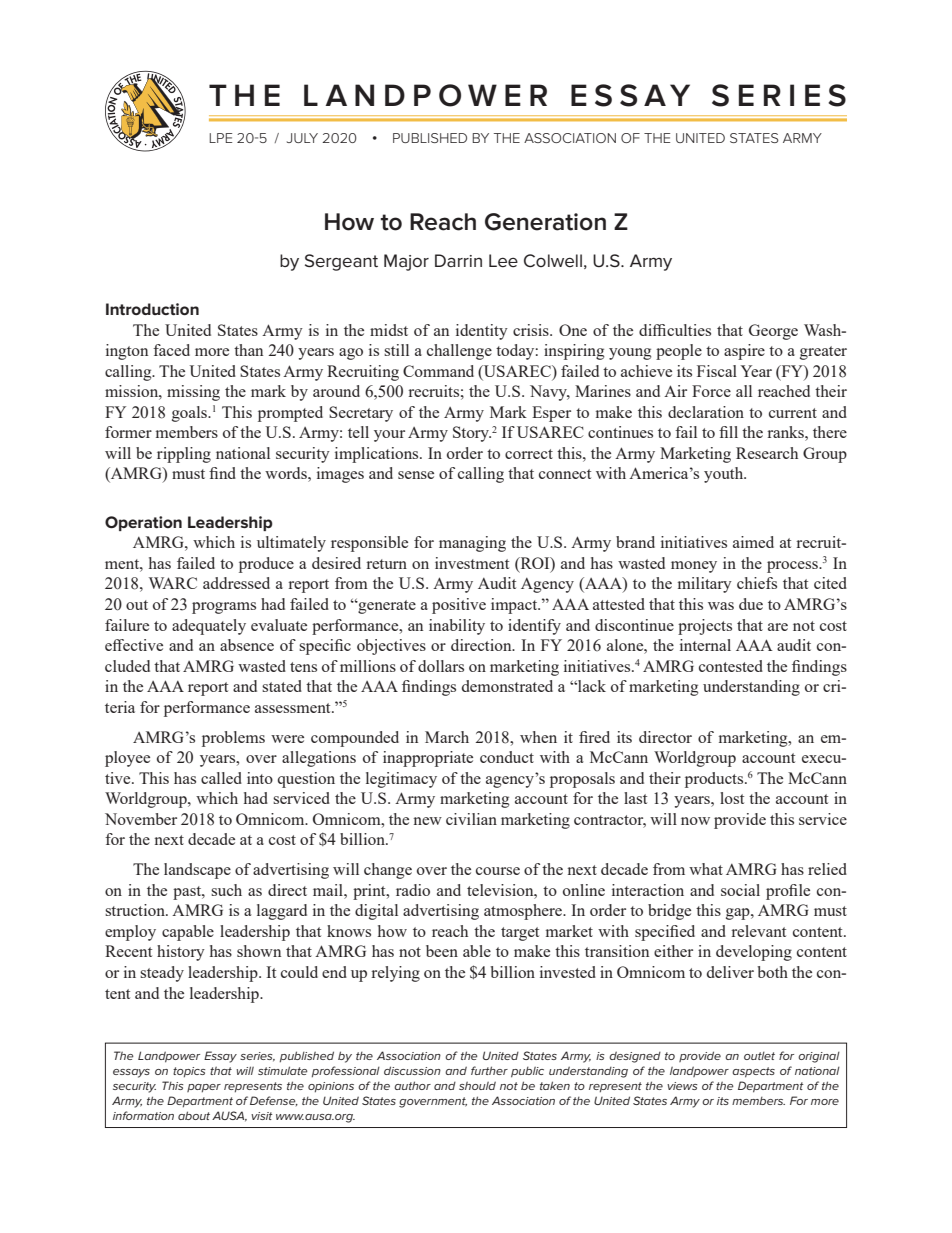 Image resolution: width=952 pixels, height=1233 pixels. Describe the element at coordinates (302, 138) in the screenshot. I see `JULY` at that location.
